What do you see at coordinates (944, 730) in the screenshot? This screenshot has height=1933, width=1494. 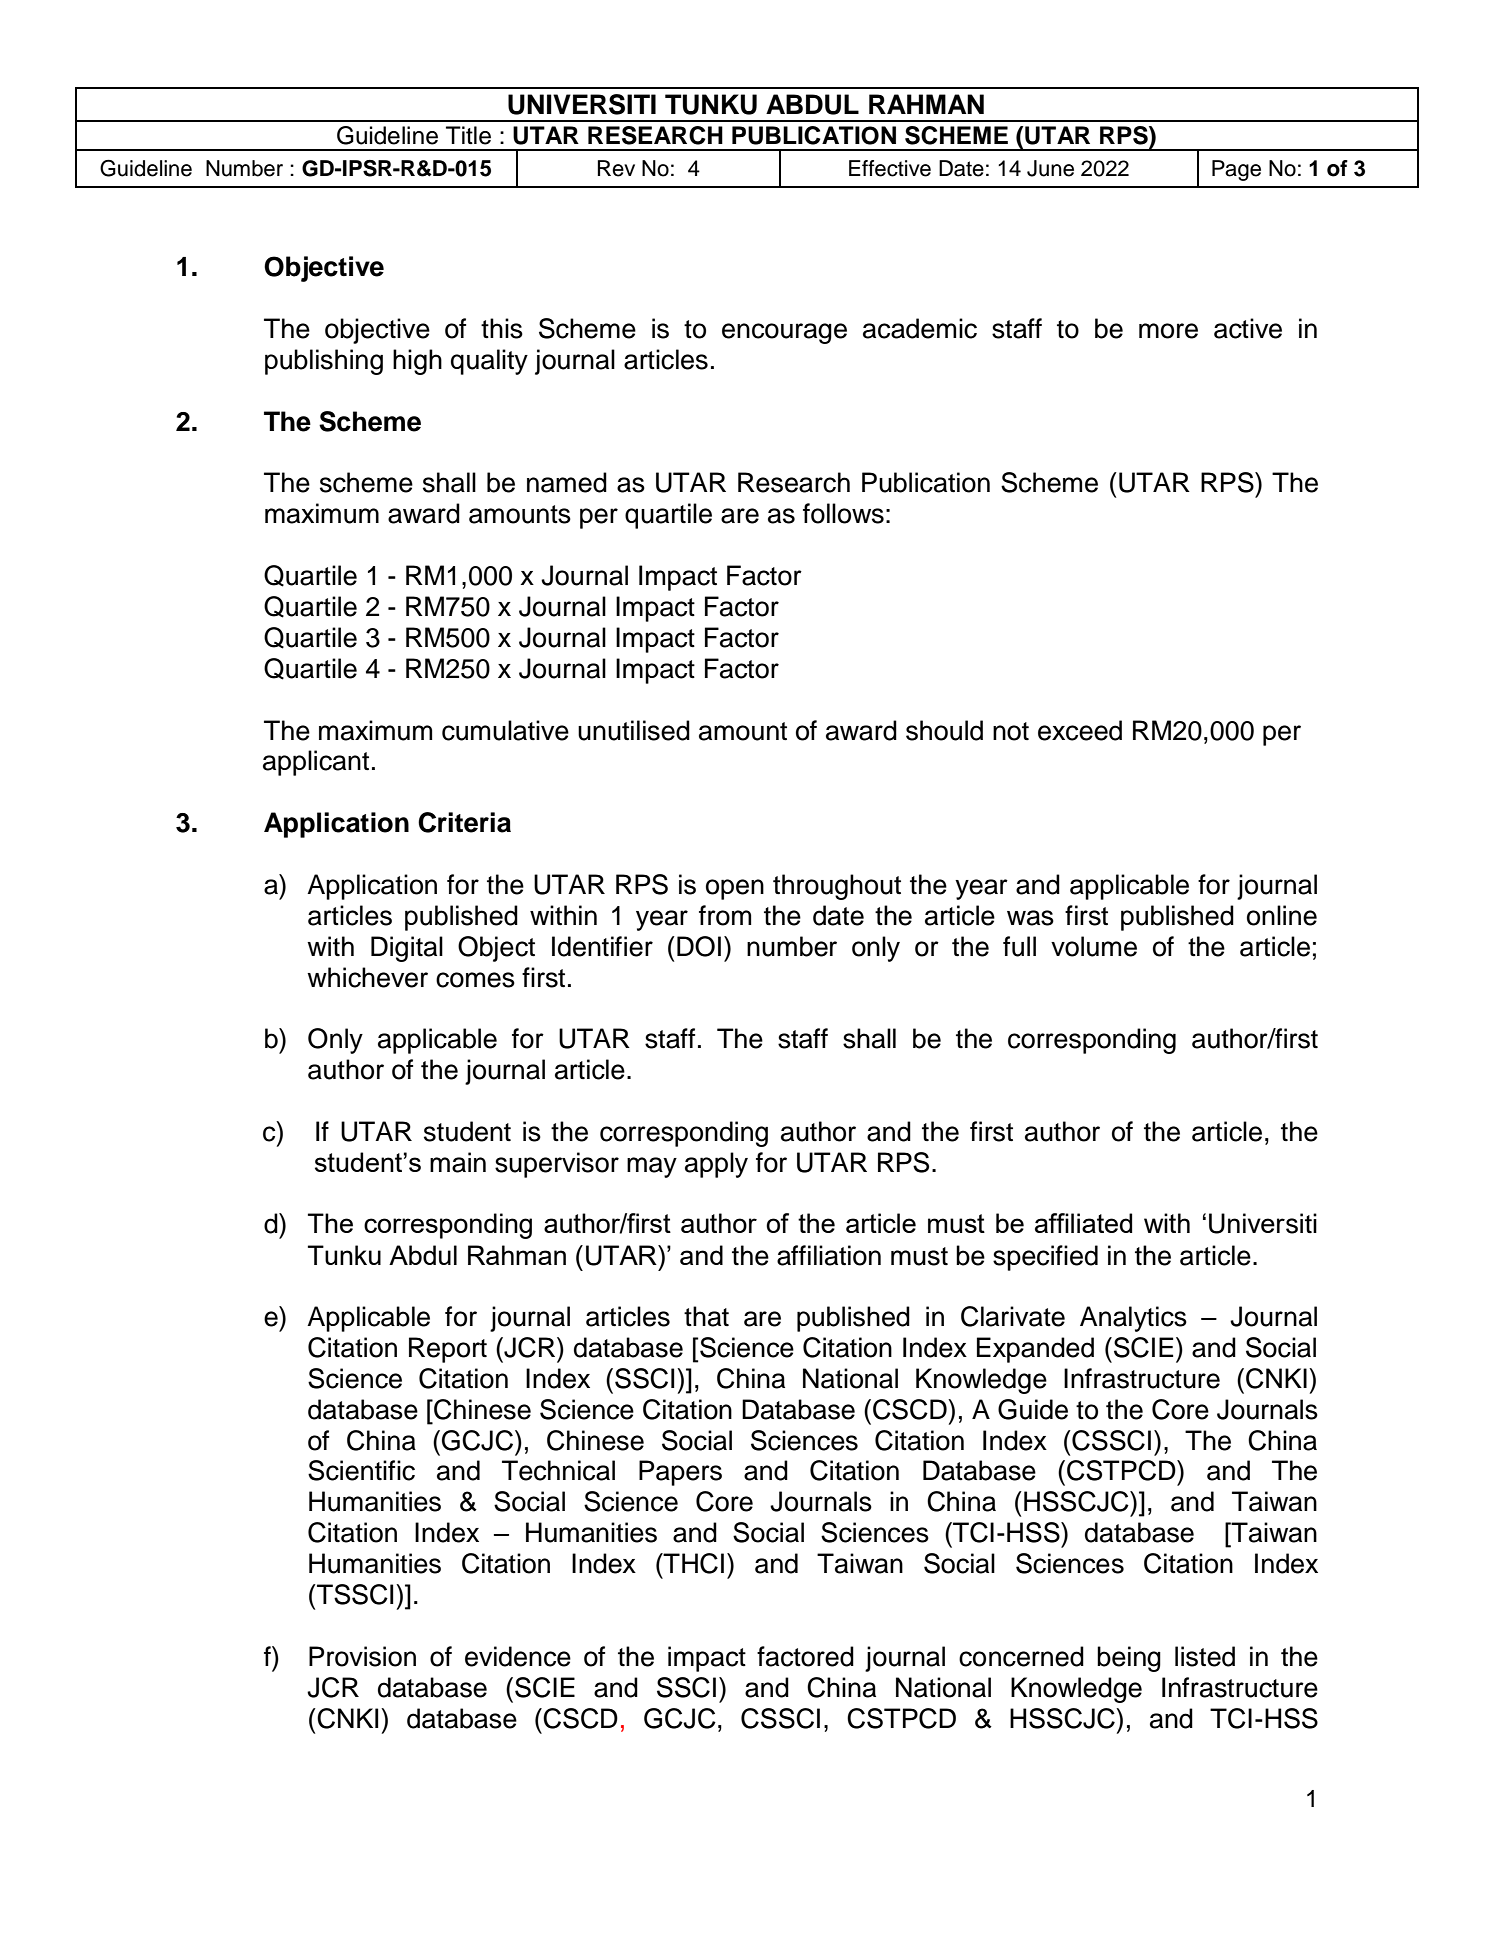 I see `should` at bounding box center [944, 730].
